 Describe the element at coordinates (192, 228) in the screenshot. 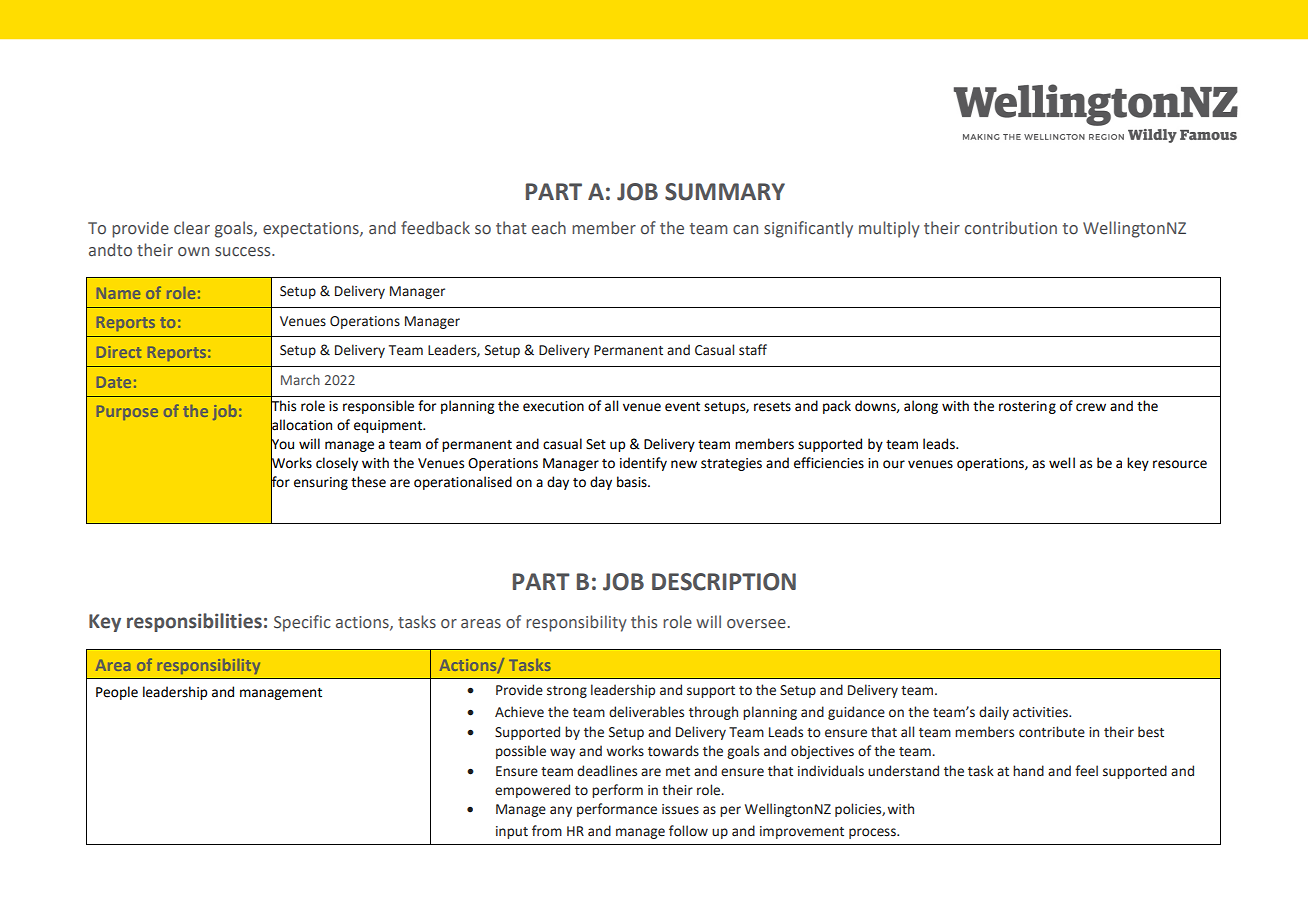

I see `clear` at that location.
